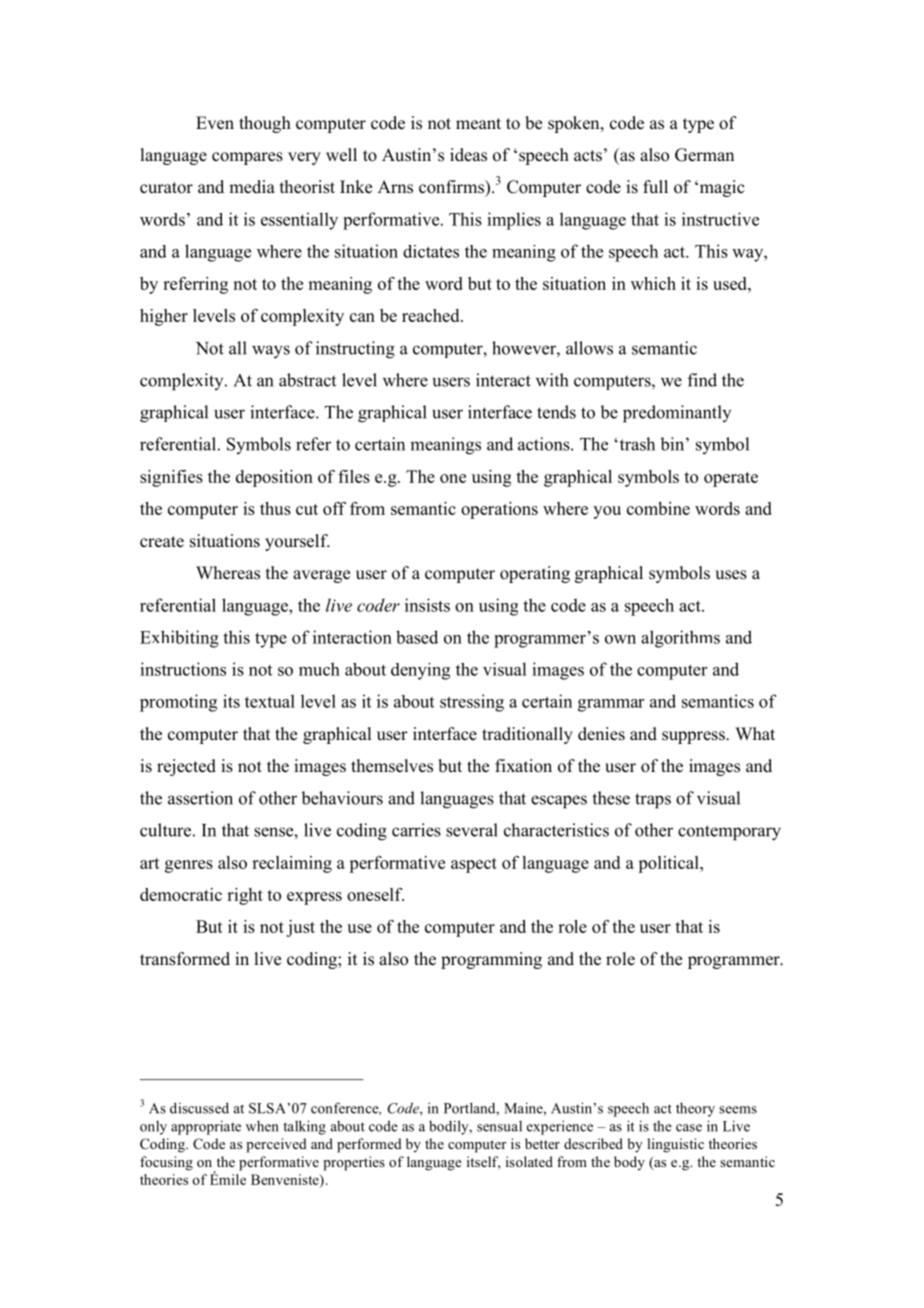 The width and height of the screenshot is (924, 1308). I want to click on aspect, so click(474, 865).
